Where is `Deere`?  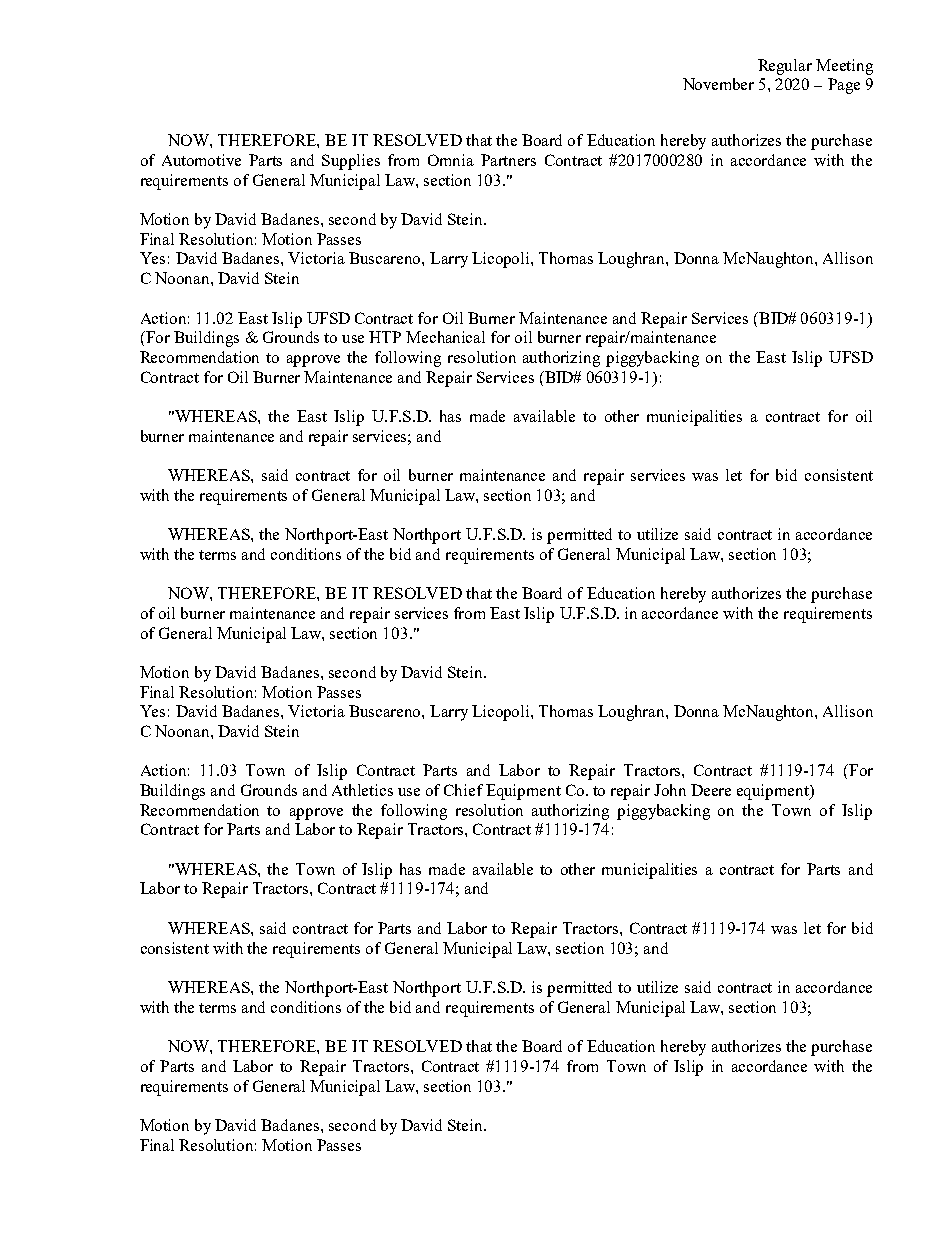
Deere is located at coordinates (711, 790).
